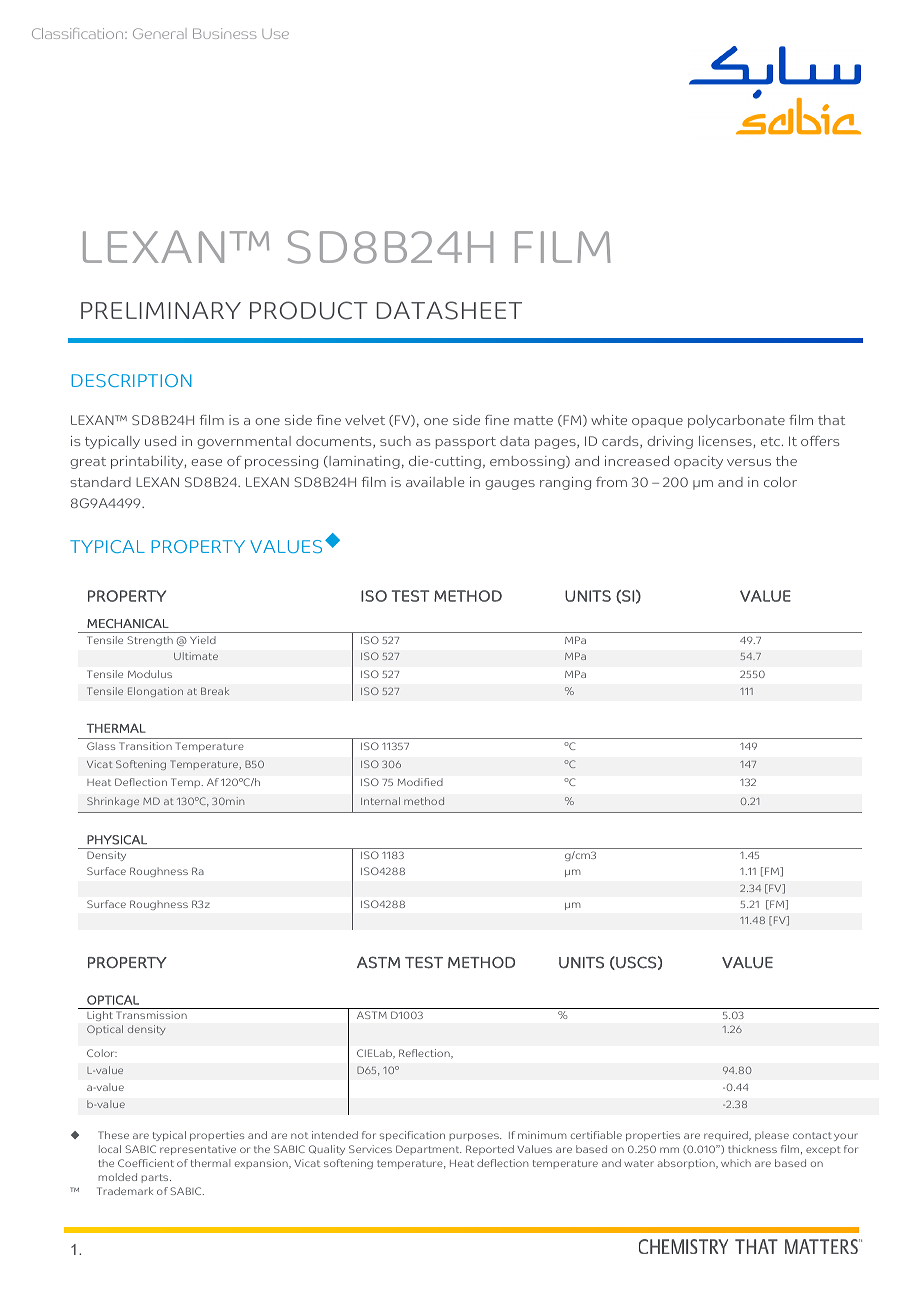 This screenshot has height=1308, width=924. Describe the element at coordinates (146, 1163) in the screenshot. I see `Coefficient` at that location.
